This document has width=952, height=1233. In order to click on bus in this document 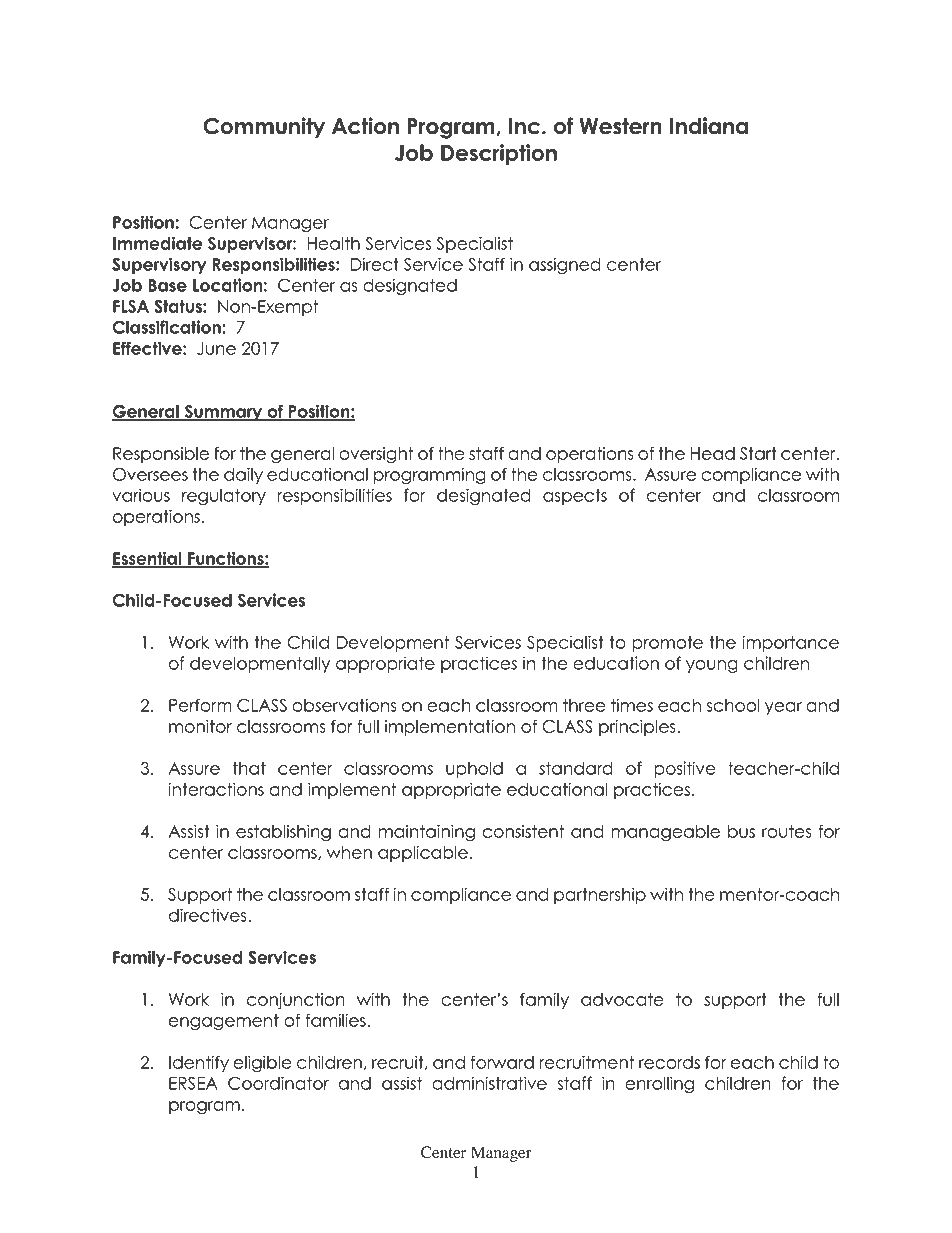, I will do `click(741, 831)`.
